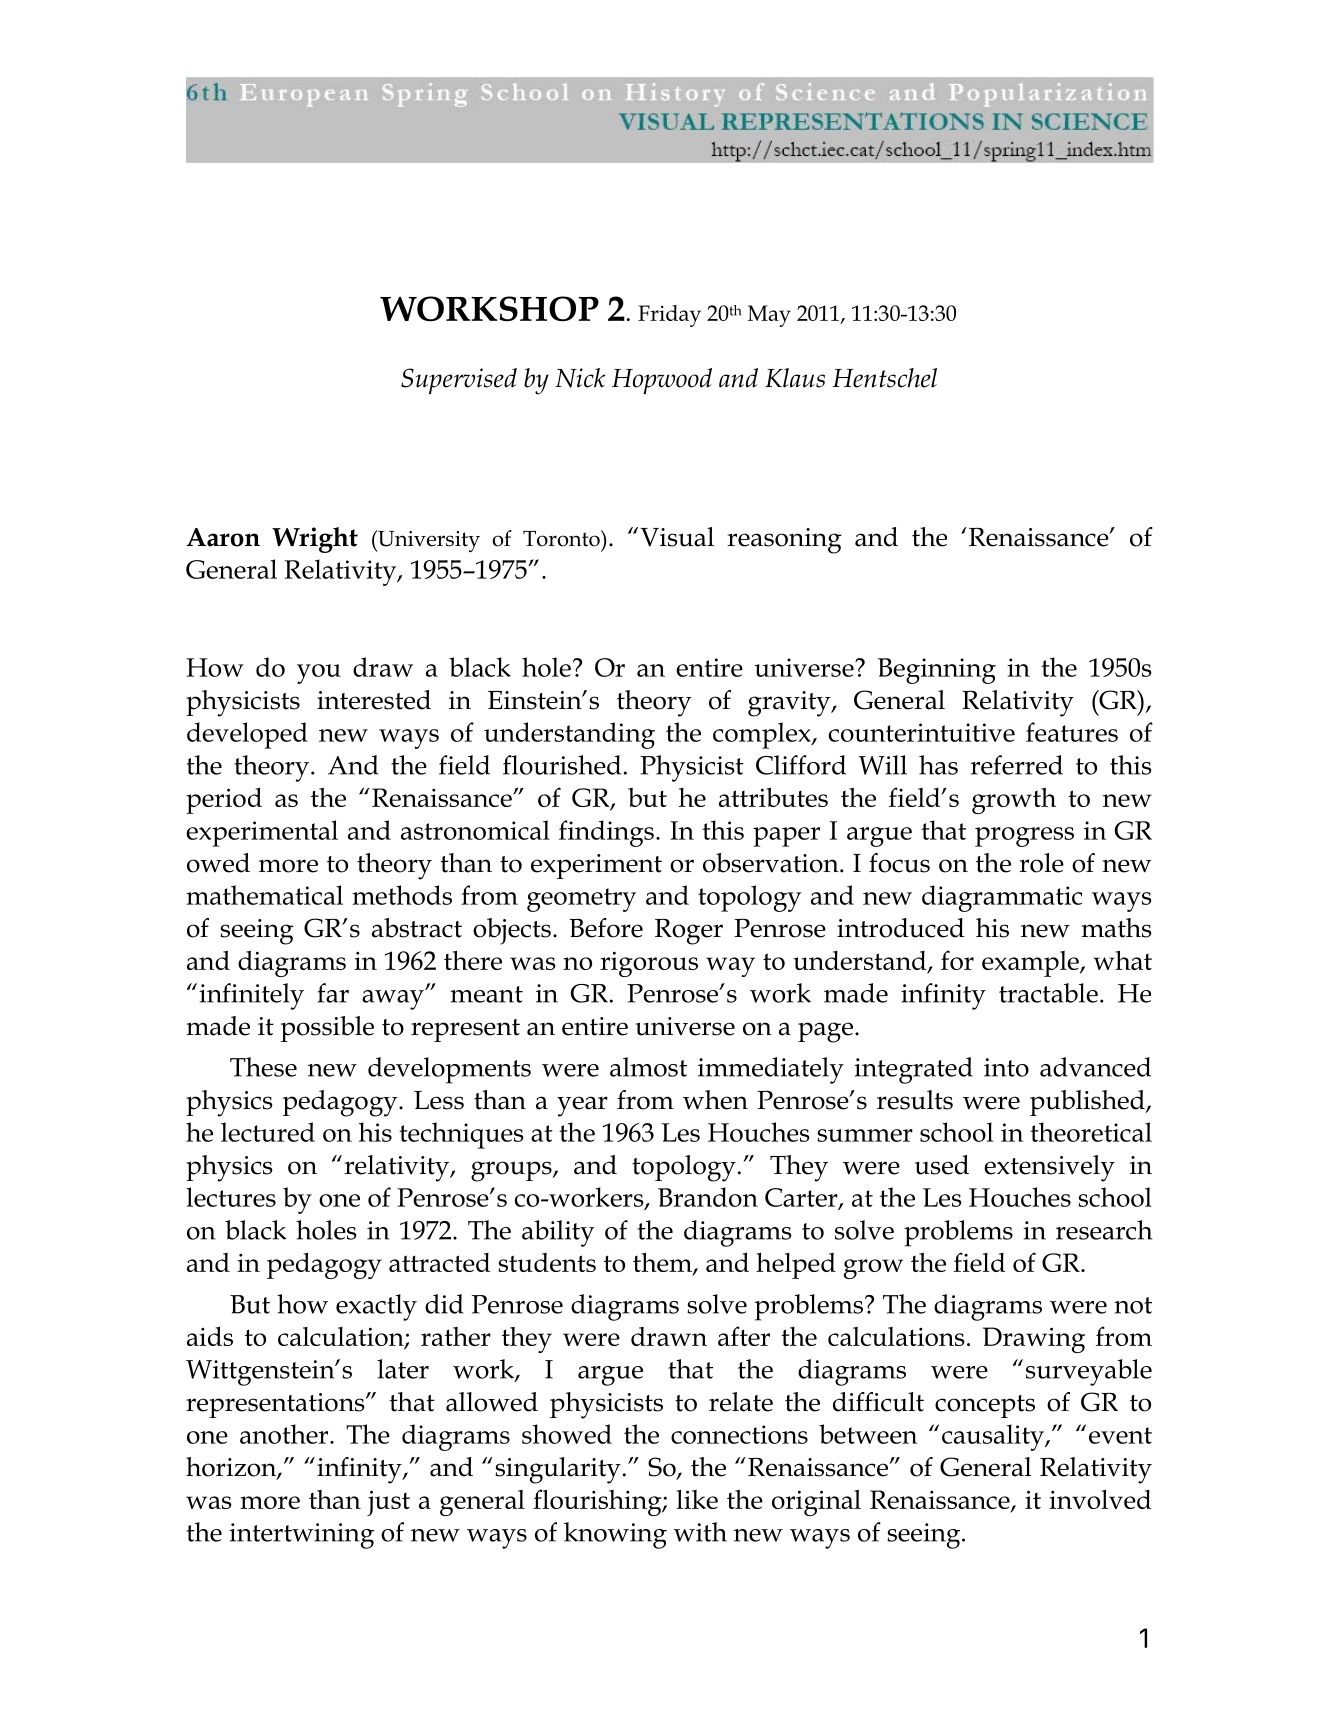 This screenshot has height=1731, width=1338. What do you see at coordinates (301, 1536) in the screenshot?
I see `intertwining` at bounding box center [301, 1536].
